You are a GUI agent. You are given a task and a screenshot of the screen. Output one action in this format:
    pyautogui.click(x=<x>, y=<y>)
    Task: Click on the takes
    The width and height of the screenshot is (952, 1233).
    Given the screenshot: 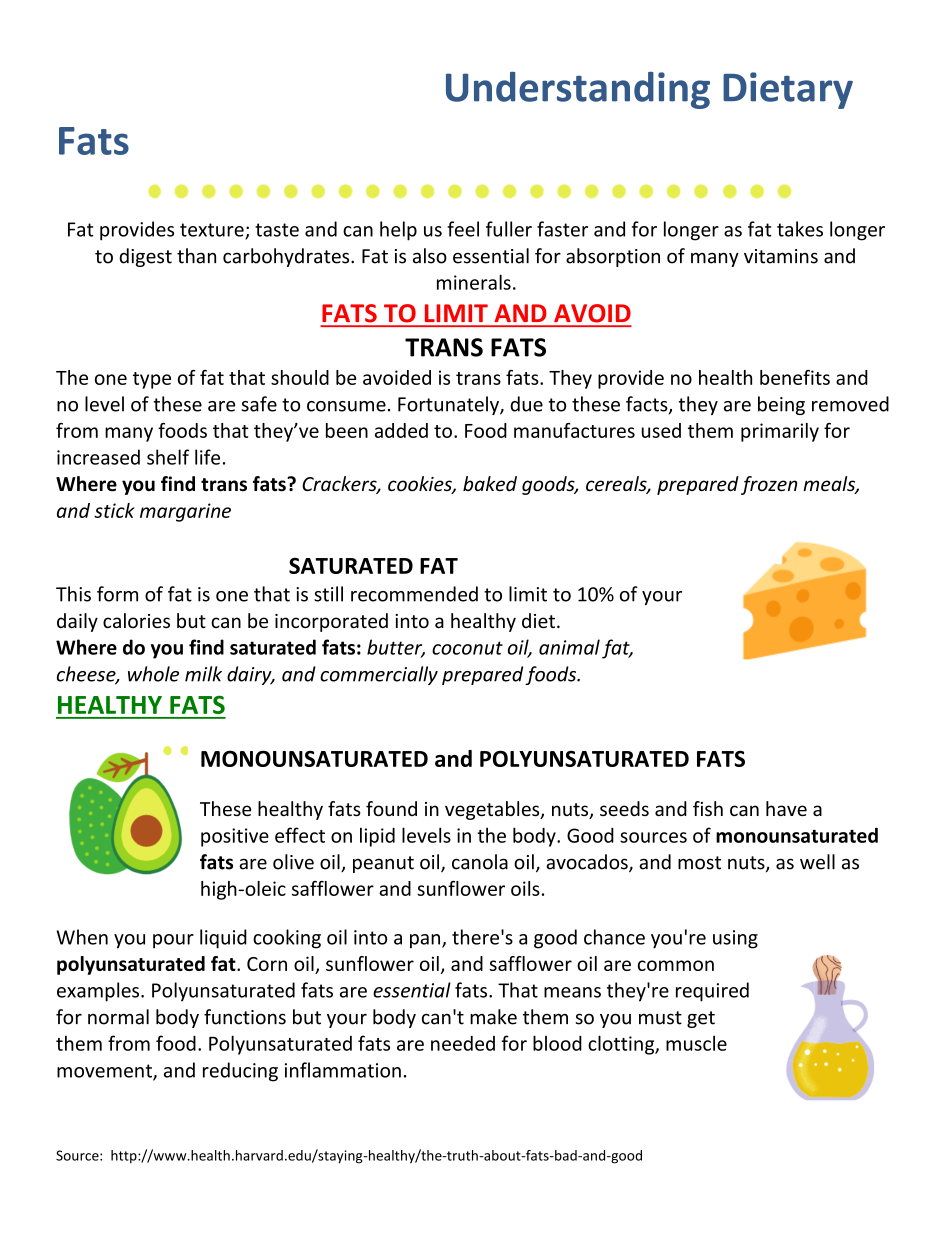 What is the action you would take?
    pyautogui.click(x=800, y=229)
